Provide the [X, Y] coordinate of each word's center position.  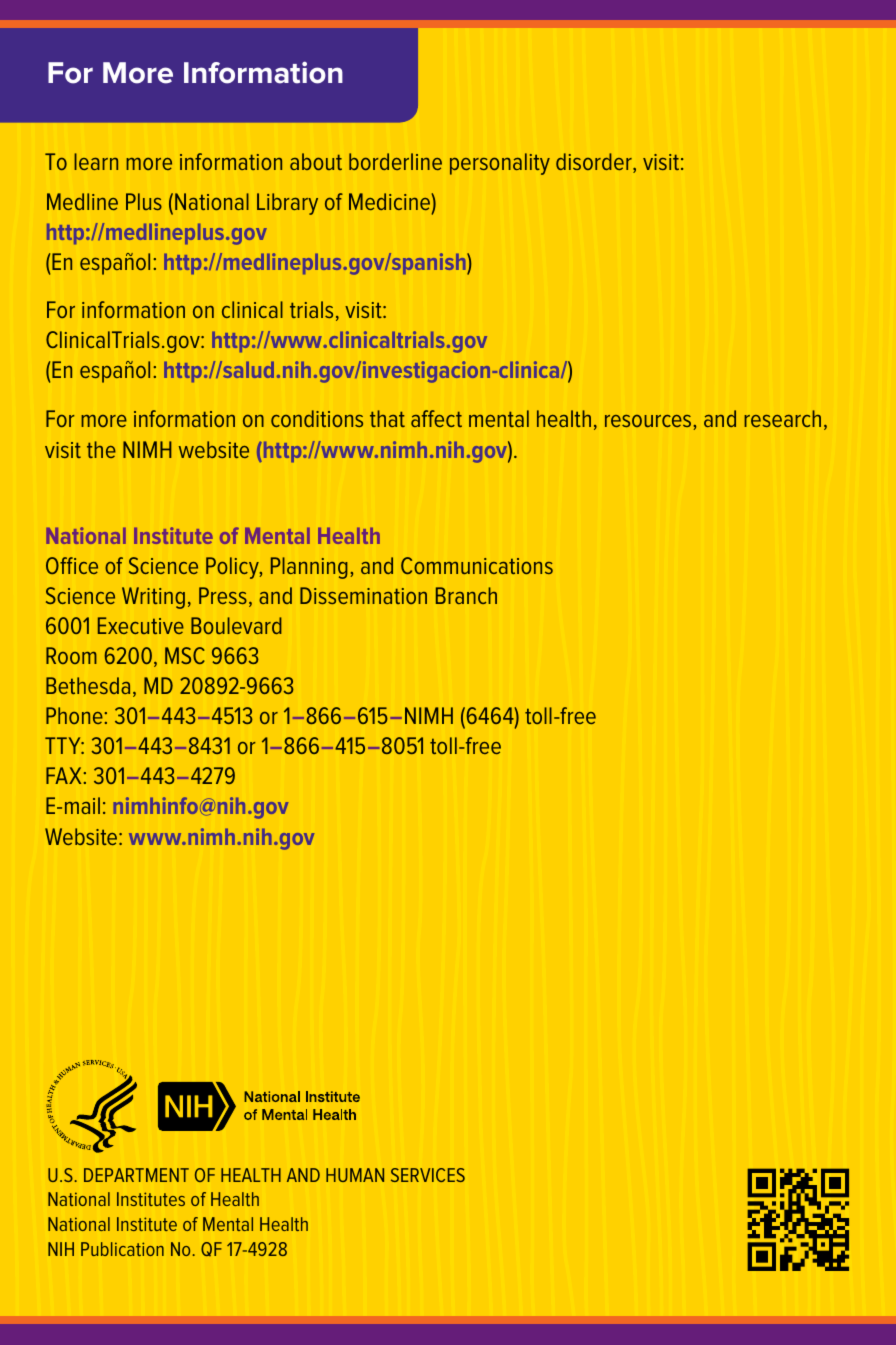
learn [96, 161]
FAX [63, 775]
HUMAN [355, 1175]
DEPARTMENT [136, 1175]
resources [648, 421]
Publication [122, 1249]
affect [436, 418]
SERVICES [428, 1175]
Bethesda [88, 685]
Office [72, 565]
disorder [595, 163]
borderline [395, 161]
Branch [466, 595]
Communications [477, 565]
